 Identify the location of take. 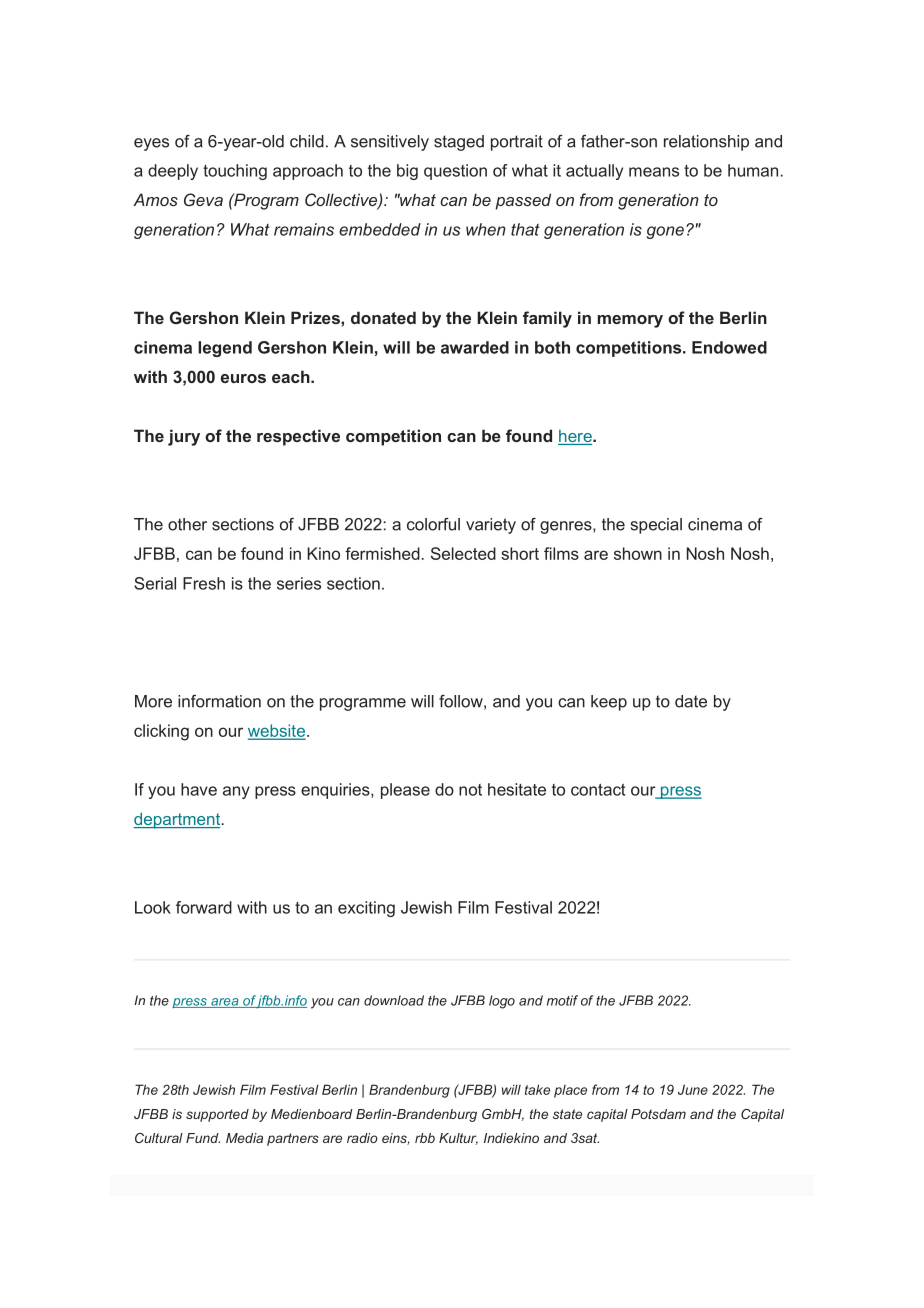
(537, 1089).
